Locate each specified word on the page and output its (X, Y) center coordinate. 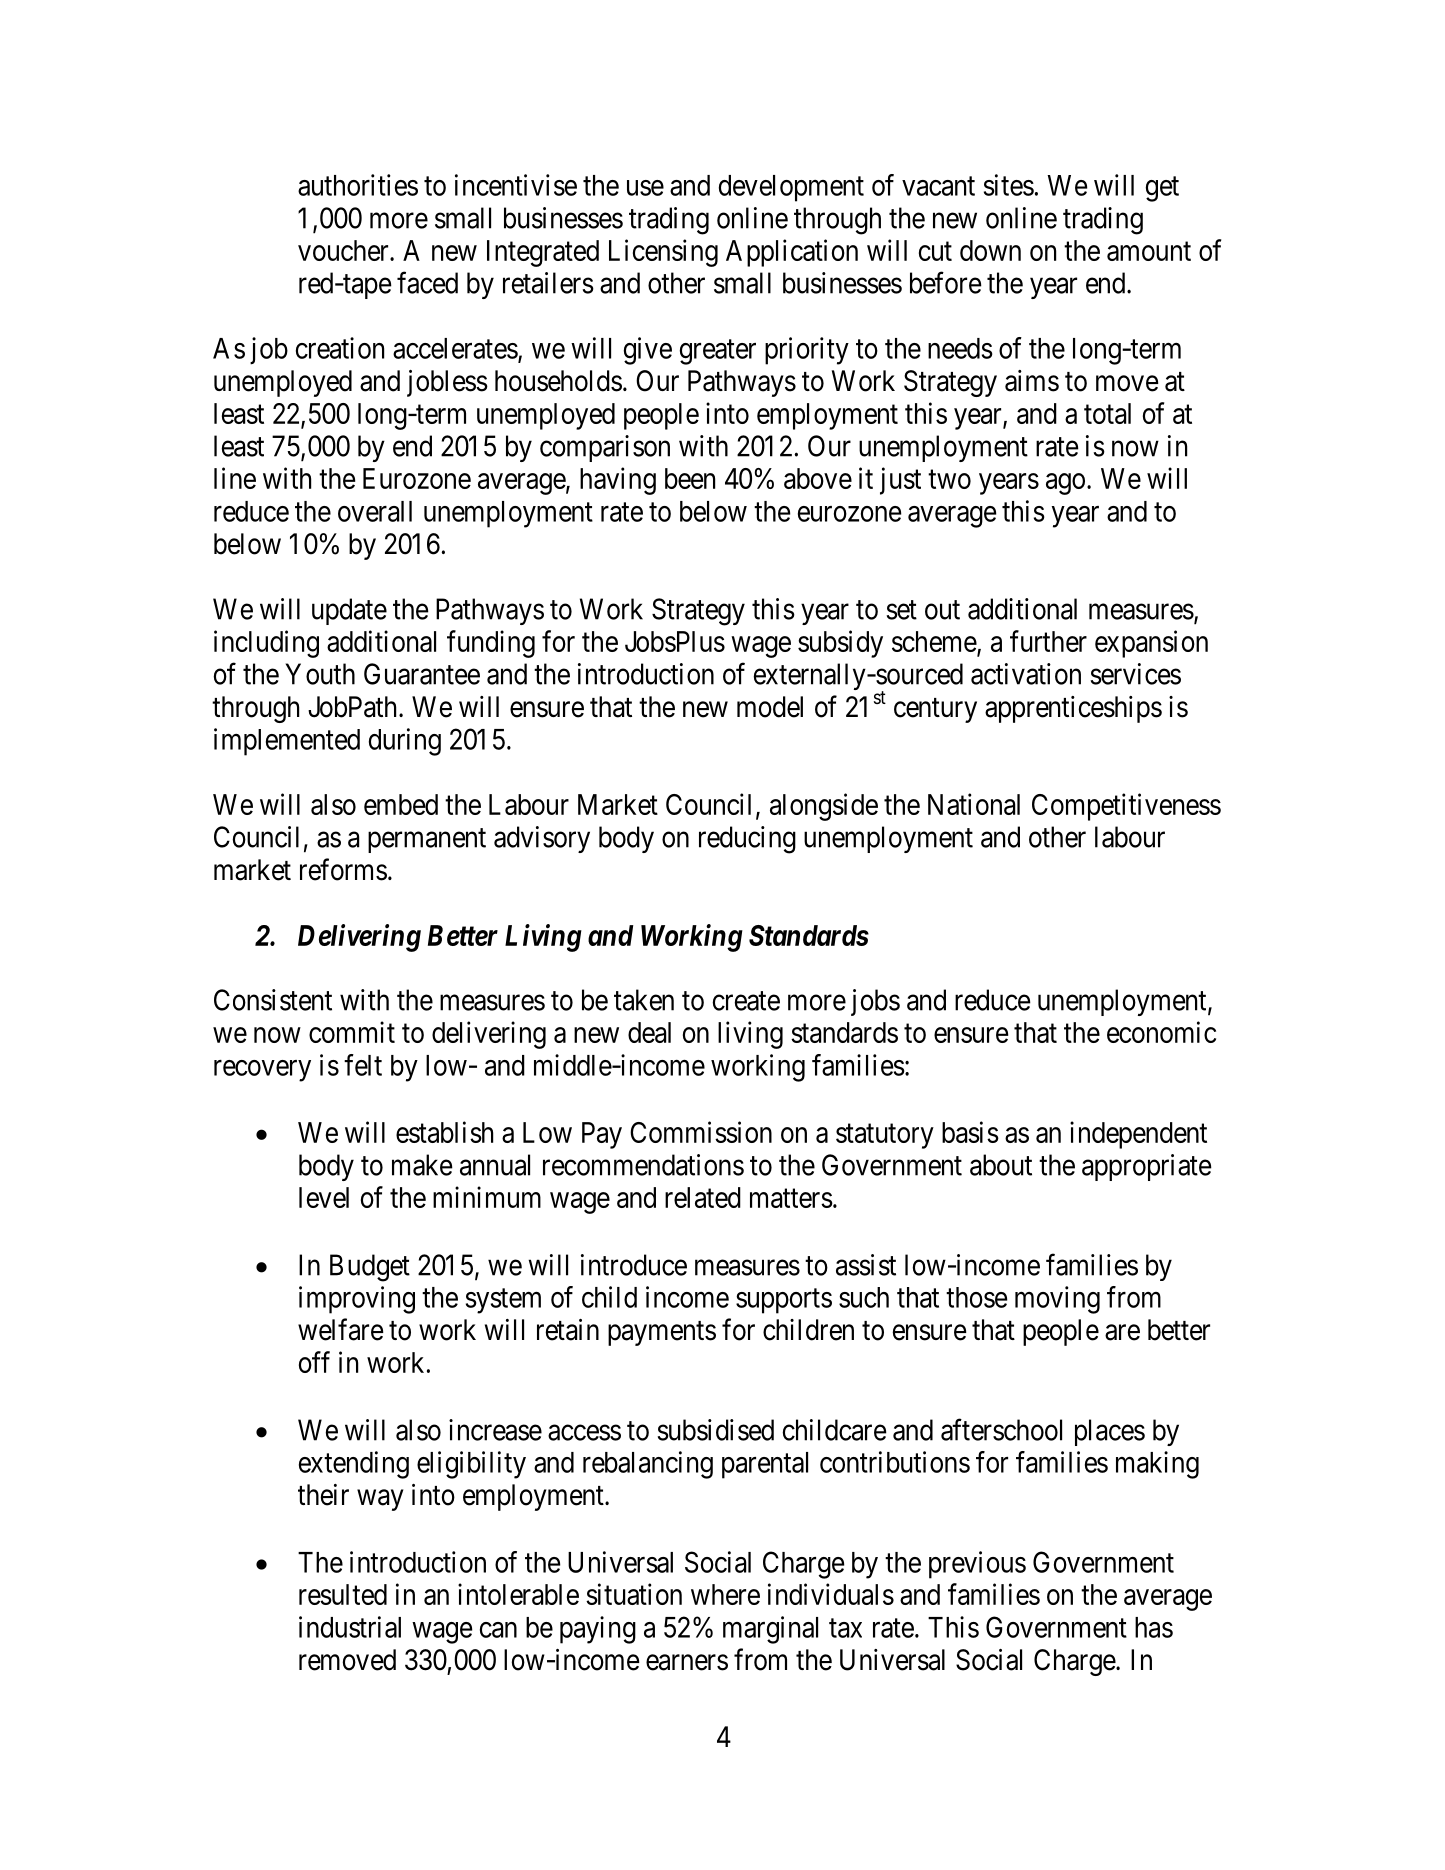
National (974, 804)
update (349, 611)
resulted (343, 1594)
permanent (427, 840)
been (690, 478)
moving (1057, 1300)
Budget (370, 1268)
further (1048, 641)
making (1157, 1465)
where (725, 1594)
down (990, 250)
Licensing (663, 253)
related (703, 1197)
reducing (747, 840)
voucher (344, 250)
